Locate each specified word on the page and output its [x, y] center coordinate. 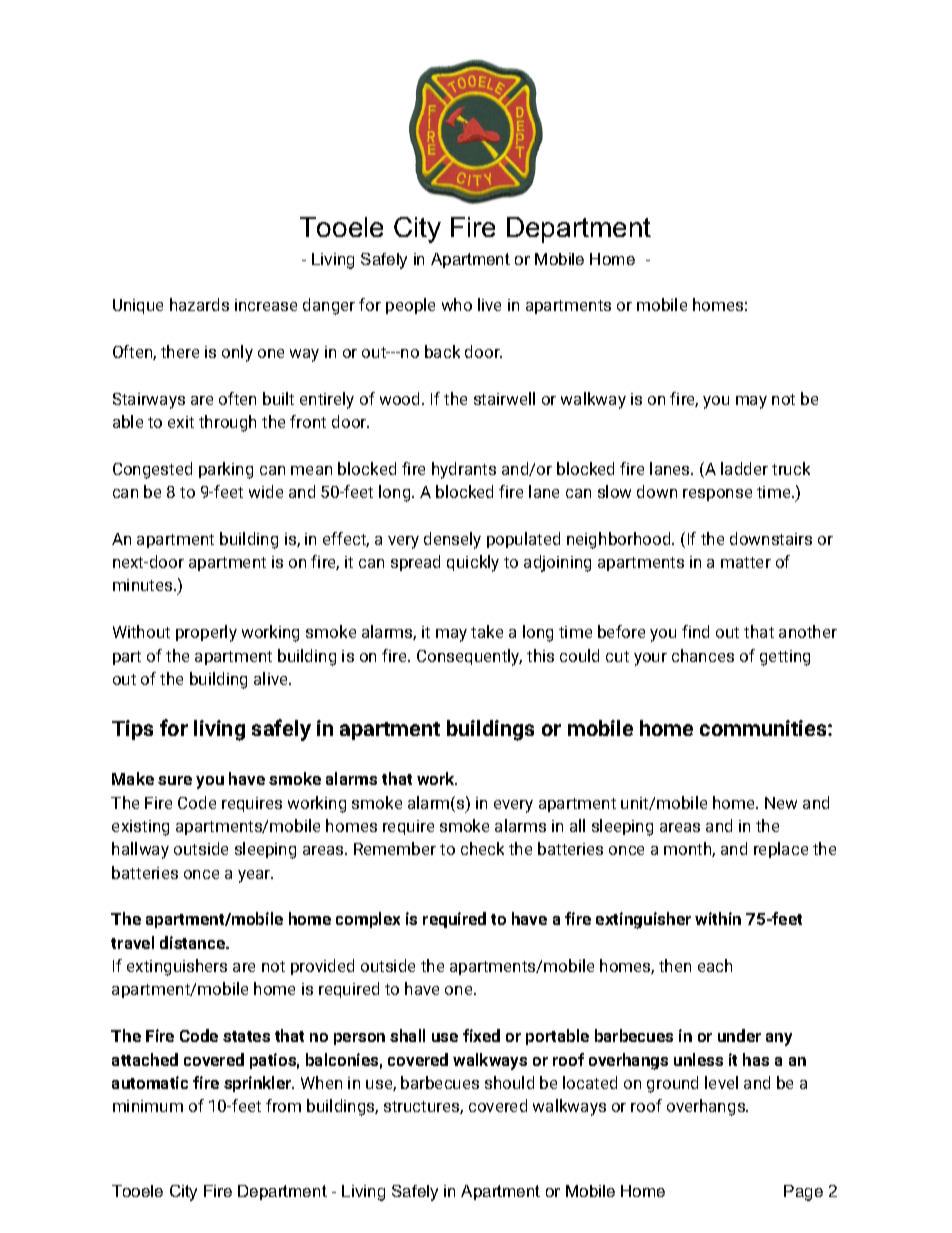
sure [175, 780]
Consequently [469, 657]
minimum [148, 1106]
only [237, 353]
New [781, 803]
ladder [744, 468]
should [509, 1082]
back [442, 351]
